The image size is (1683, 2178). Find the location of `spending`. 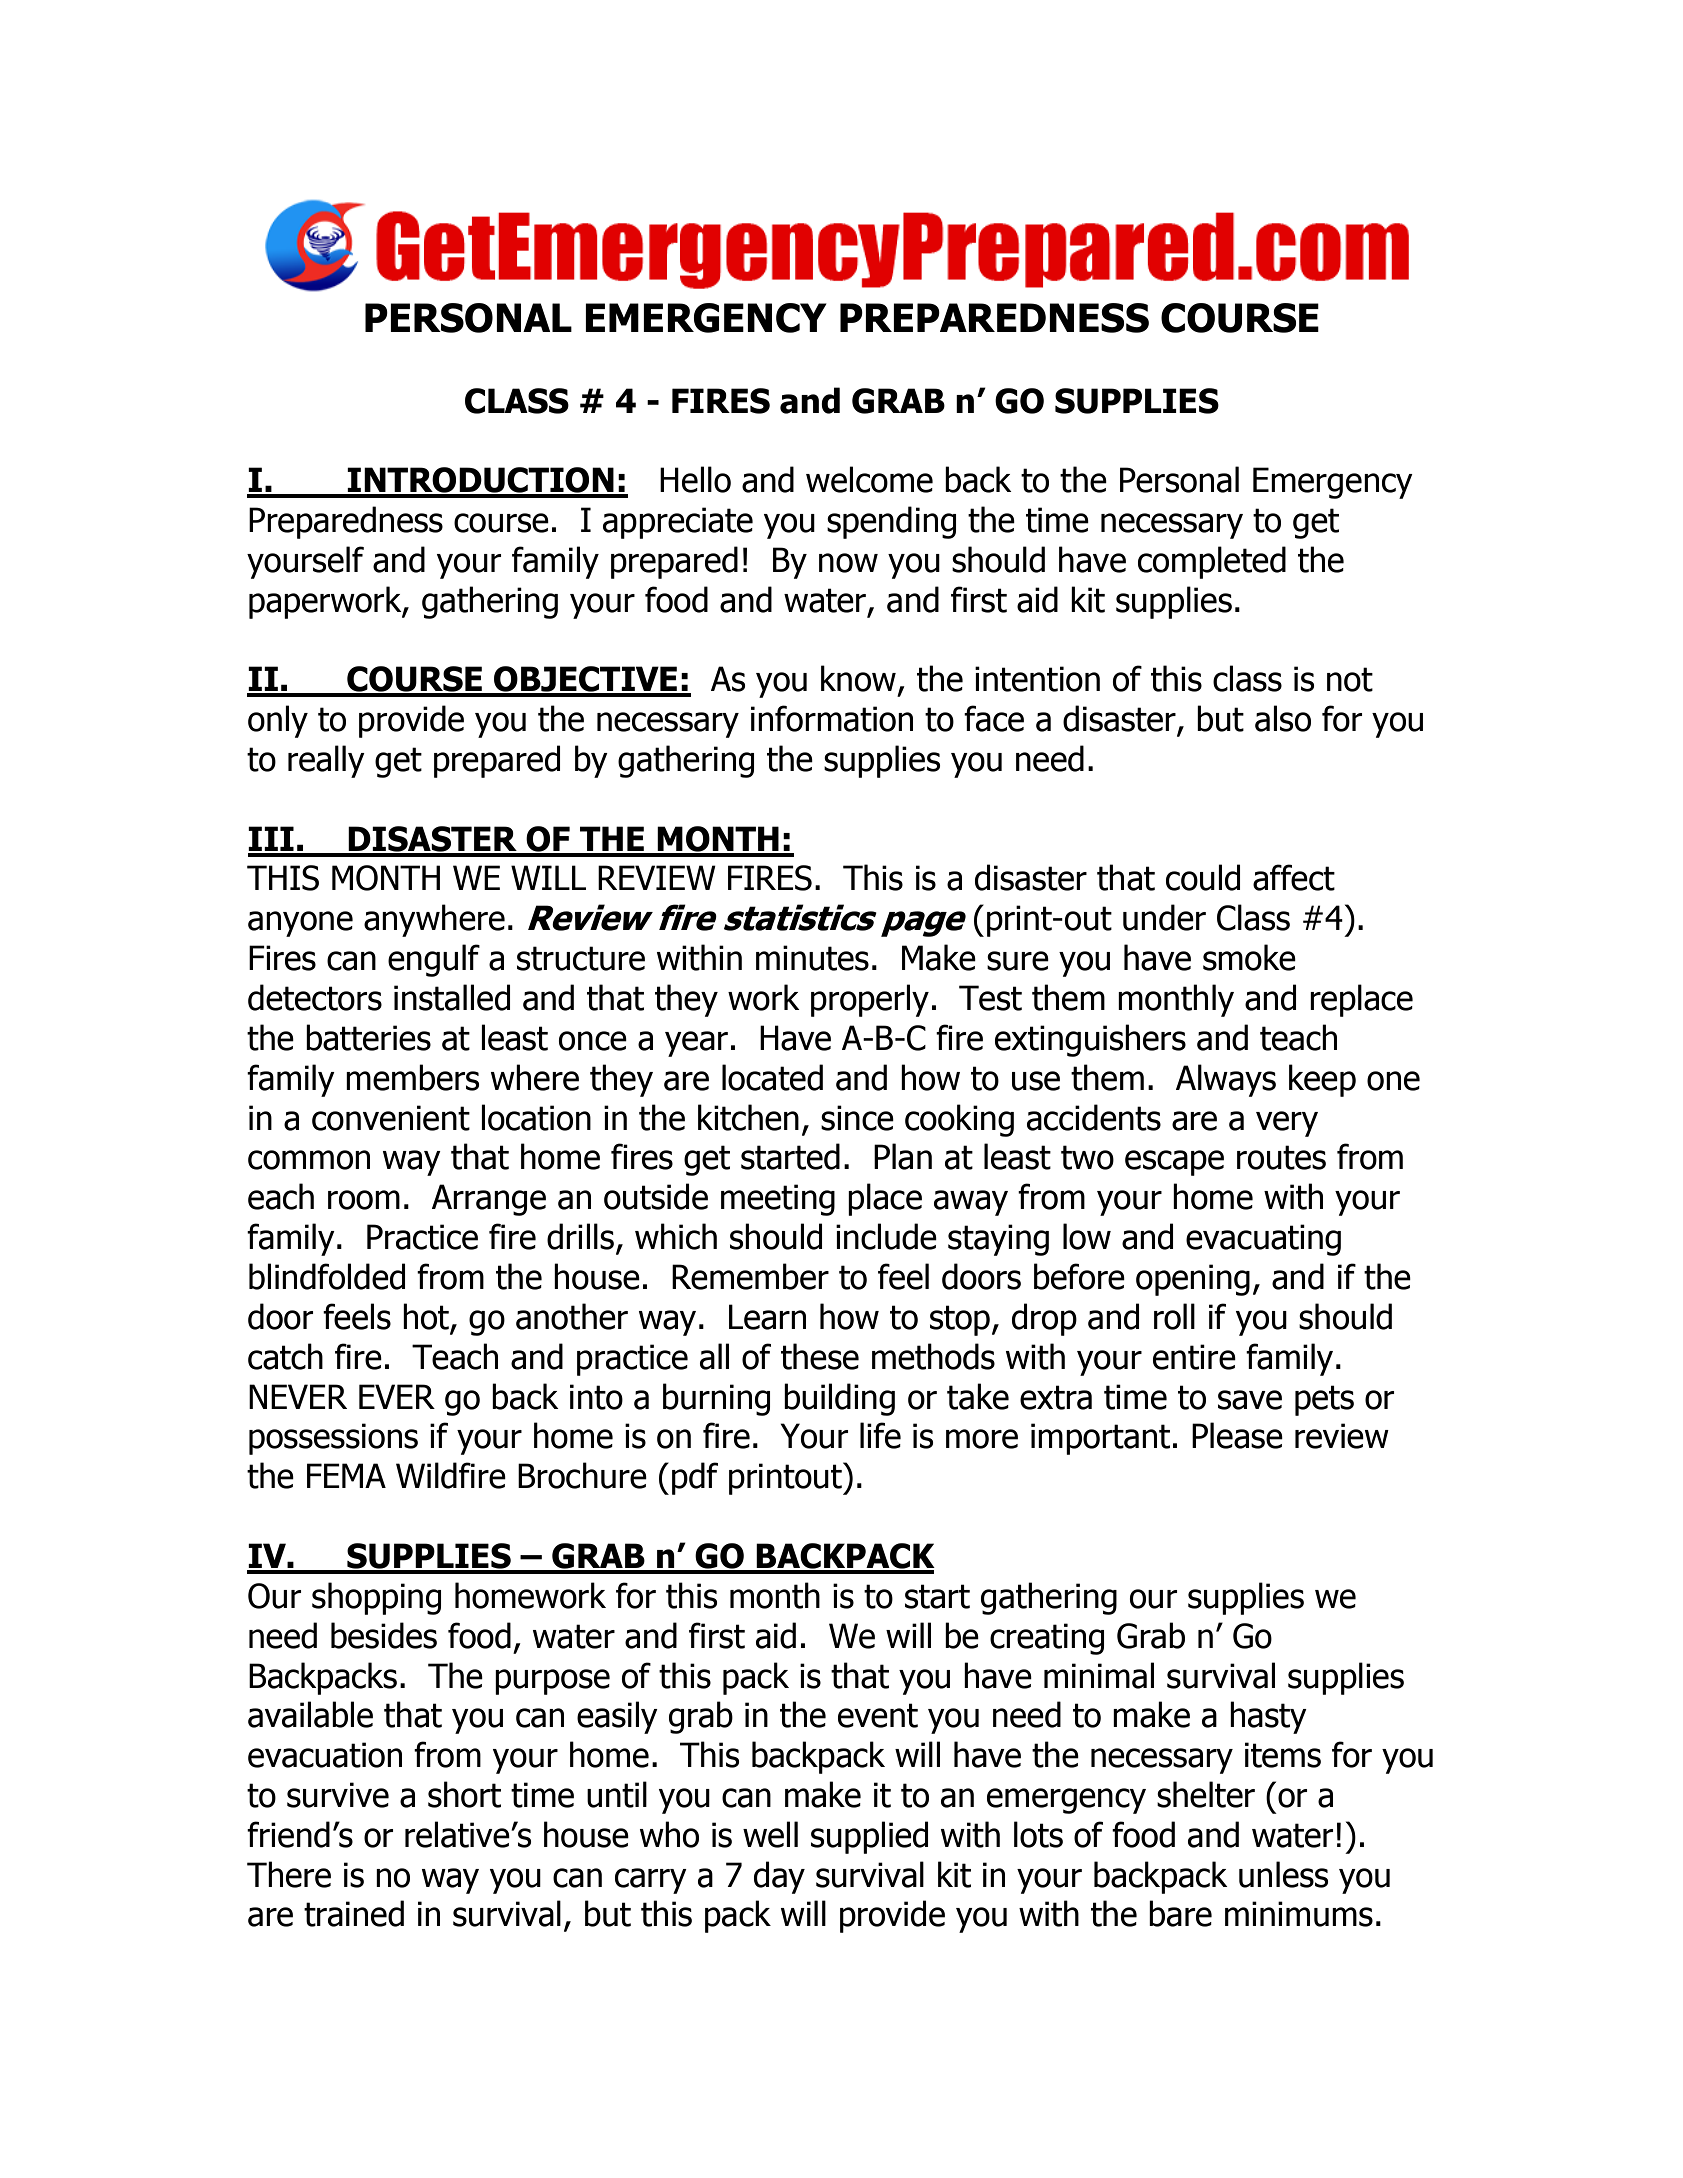

spending is located at coordinates (891, 522).
